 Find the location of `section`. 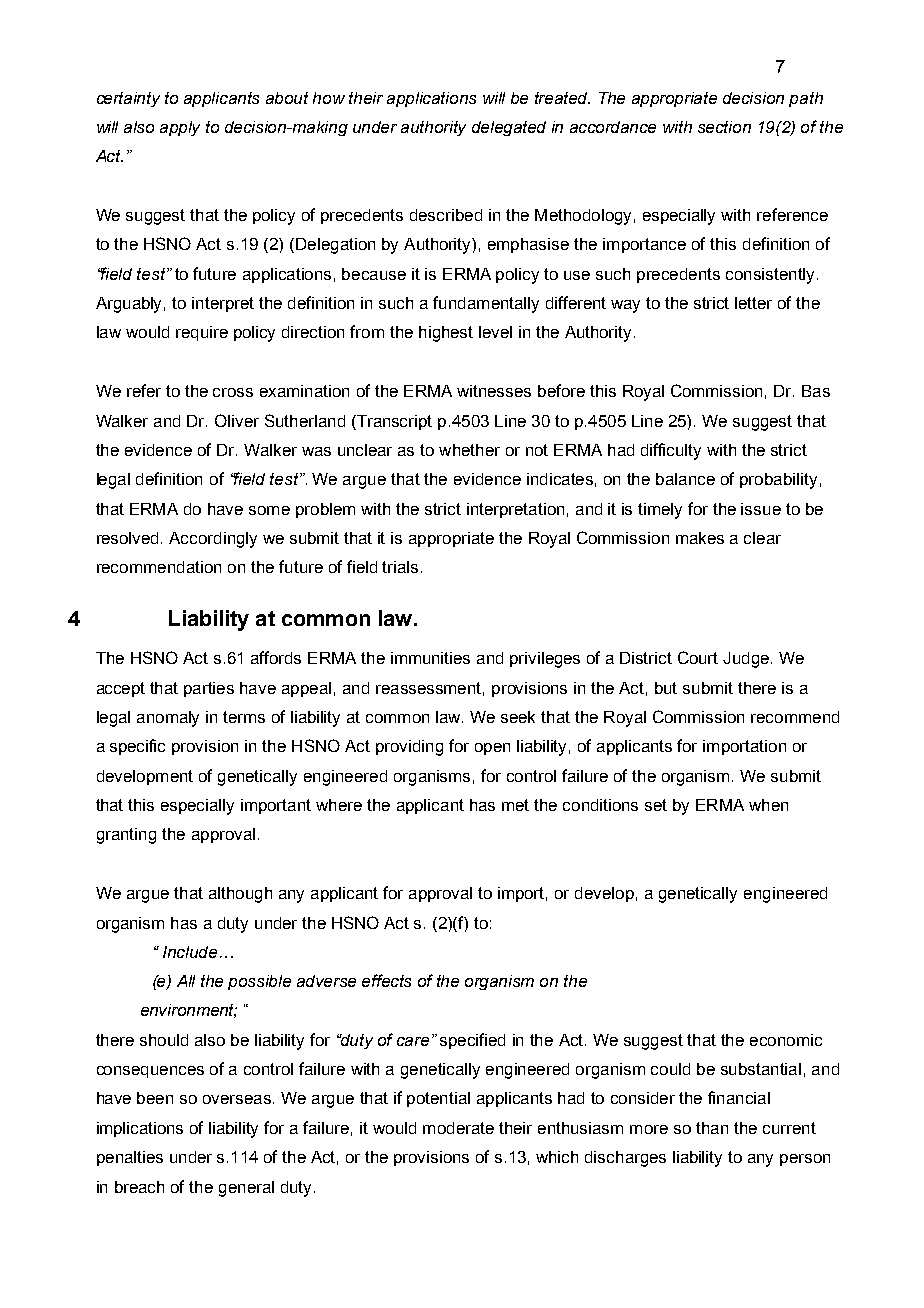

section is located at coordinates (724, 127).
